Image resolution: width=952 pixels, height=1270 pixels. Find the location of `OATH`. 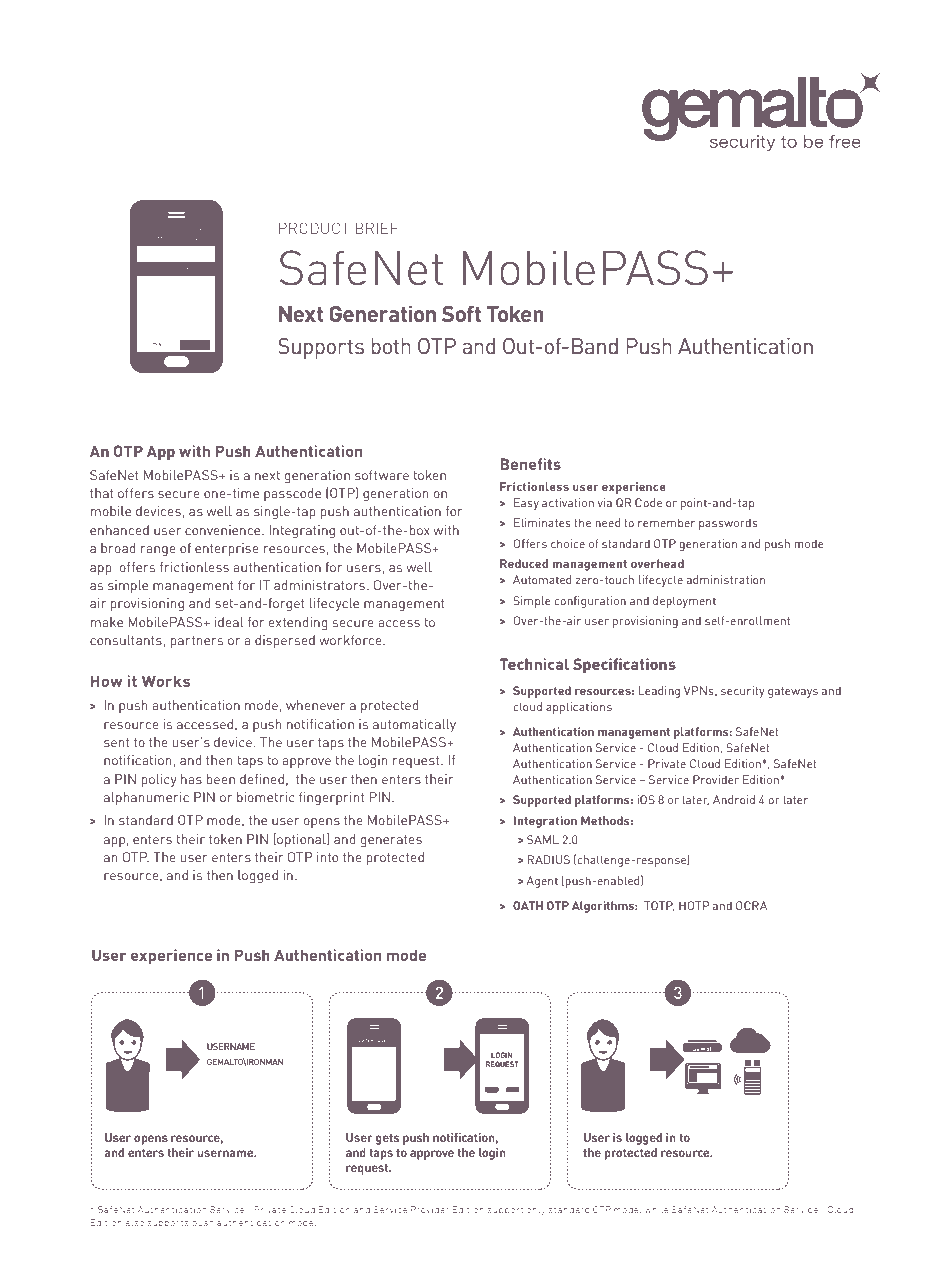

OATH is located at coordinates (528, 905).
